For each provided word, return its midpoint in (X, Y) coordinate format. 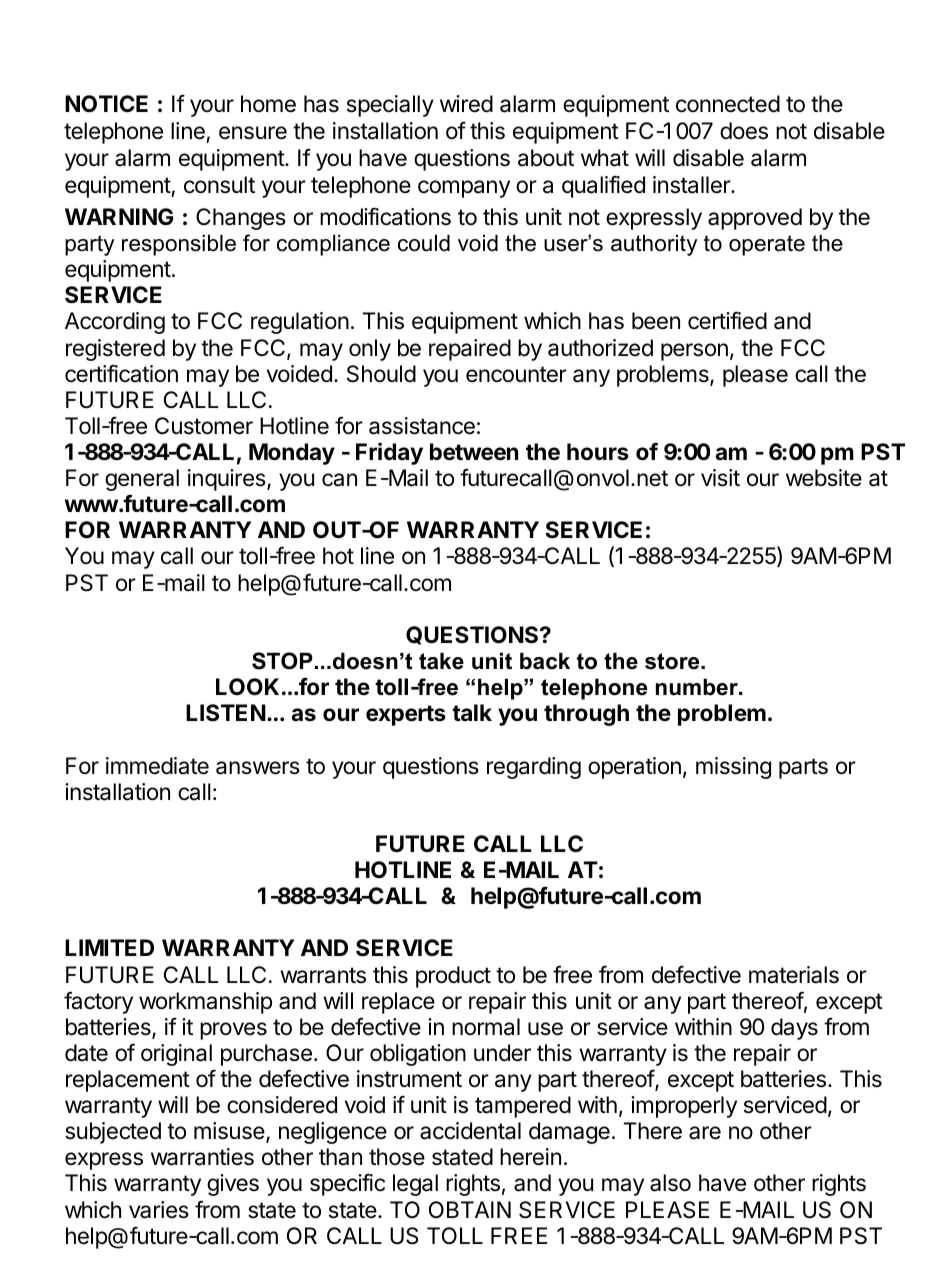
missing (733, 768)
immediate (157, 766)
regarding (534, 768)
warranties (202, 1157)
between (474, 452)
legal (415, 1185)
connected (728, 104)
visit (720, 478)
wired (466, 104)
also (670, 1183)
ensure (253, 133)
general (142, 480)
